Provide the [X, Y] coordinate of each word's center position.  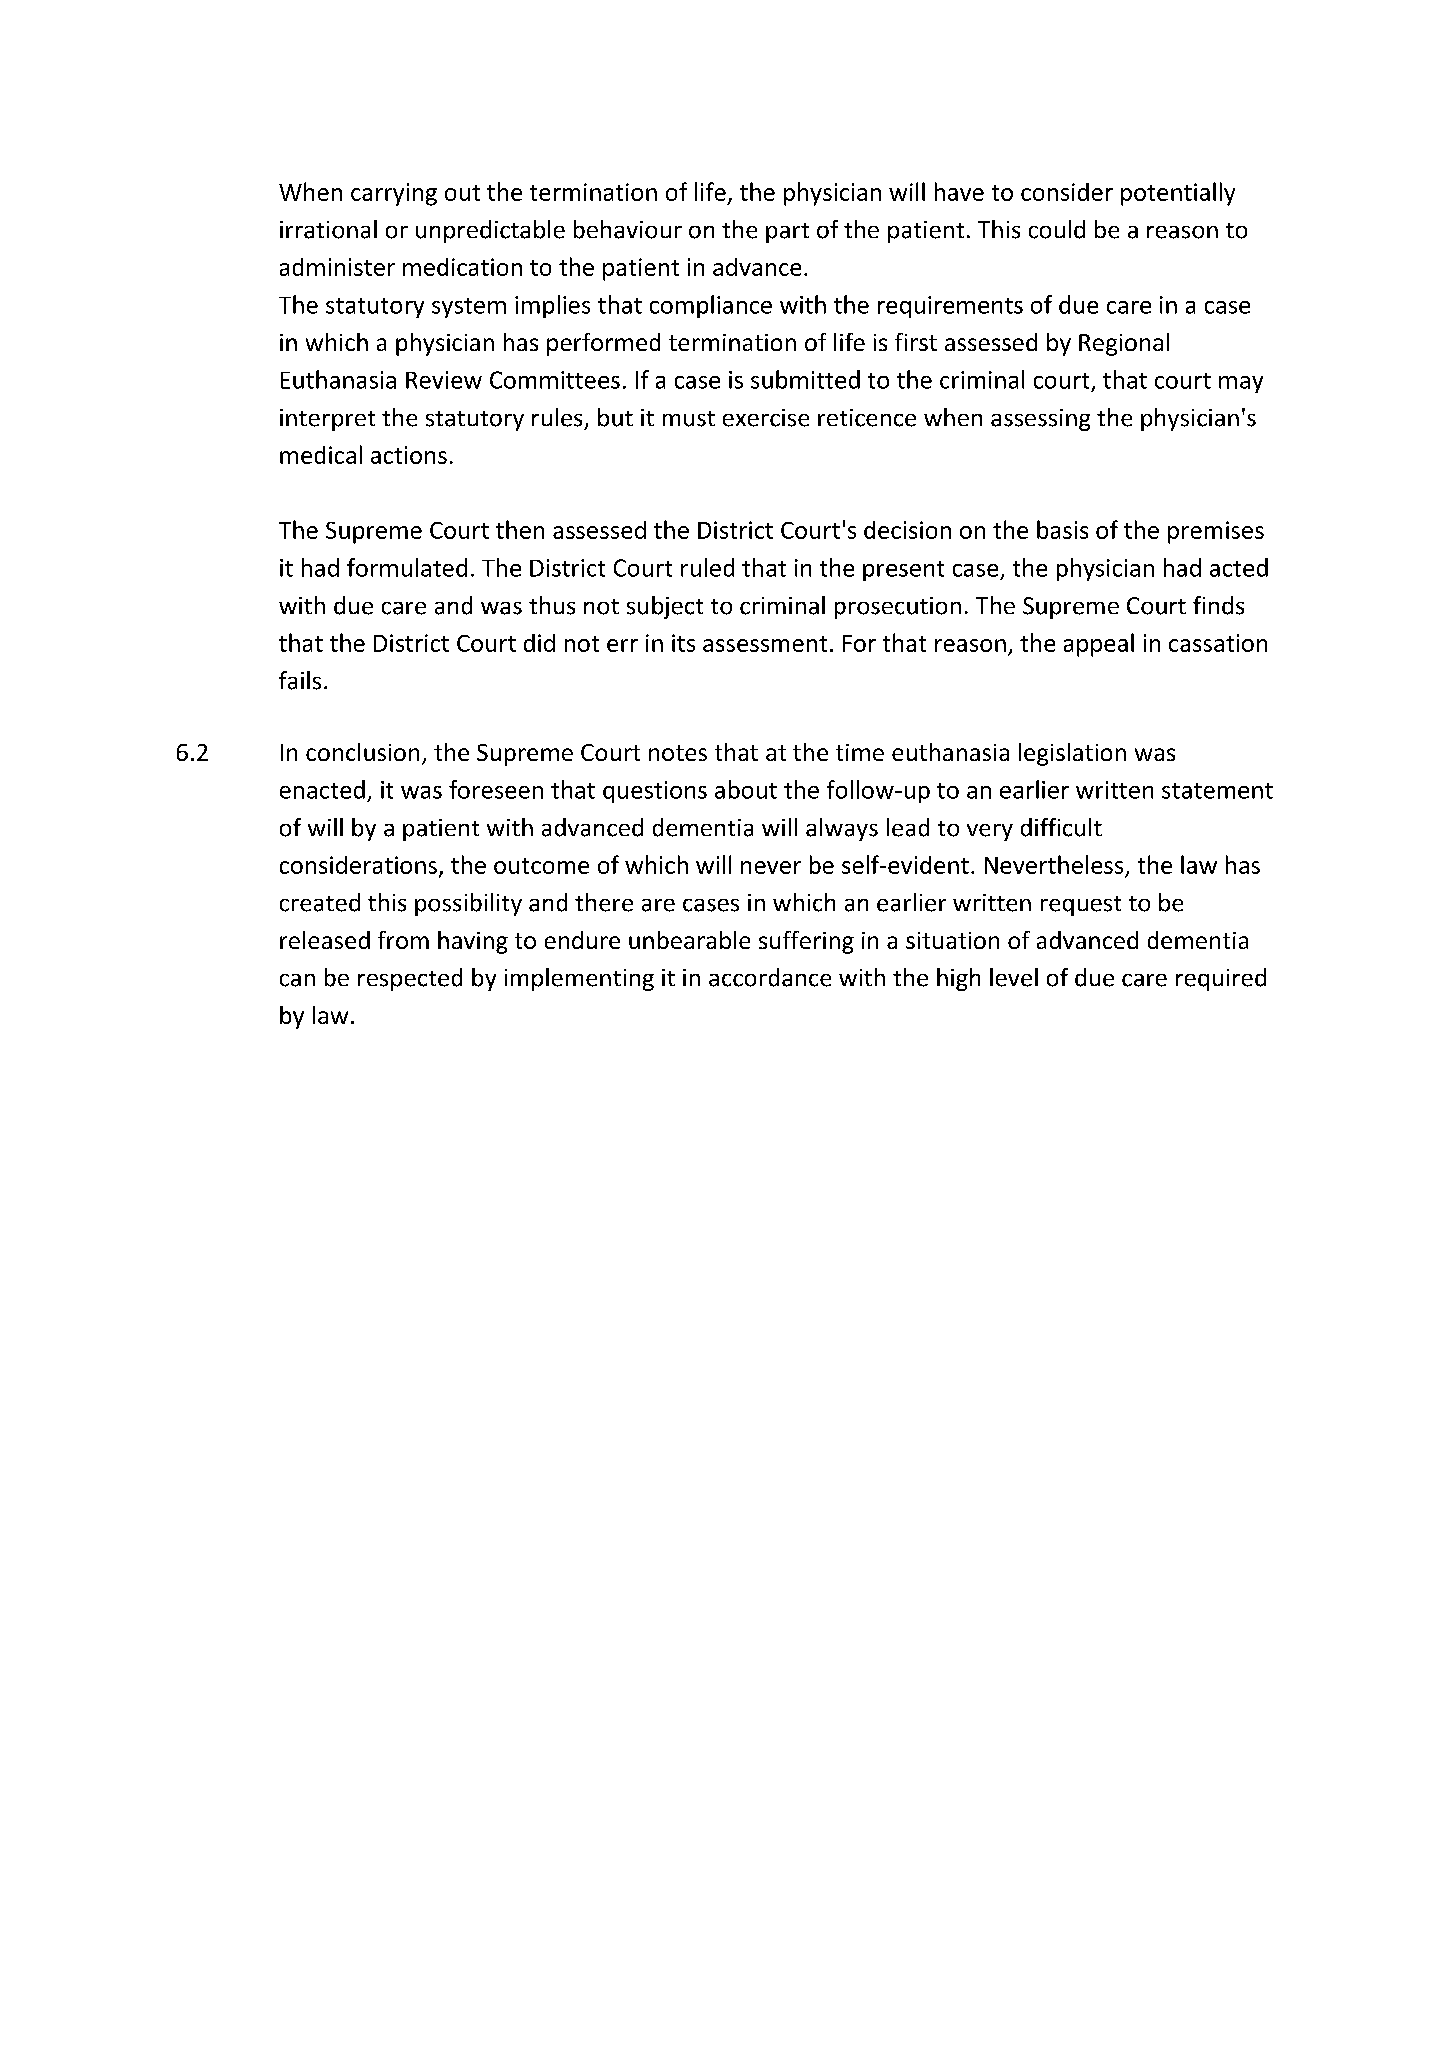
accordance [770, 977]
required [1221, 979]
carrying [394, 194]
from [403, 940]
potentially [1178, 194]
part [787, 233]
